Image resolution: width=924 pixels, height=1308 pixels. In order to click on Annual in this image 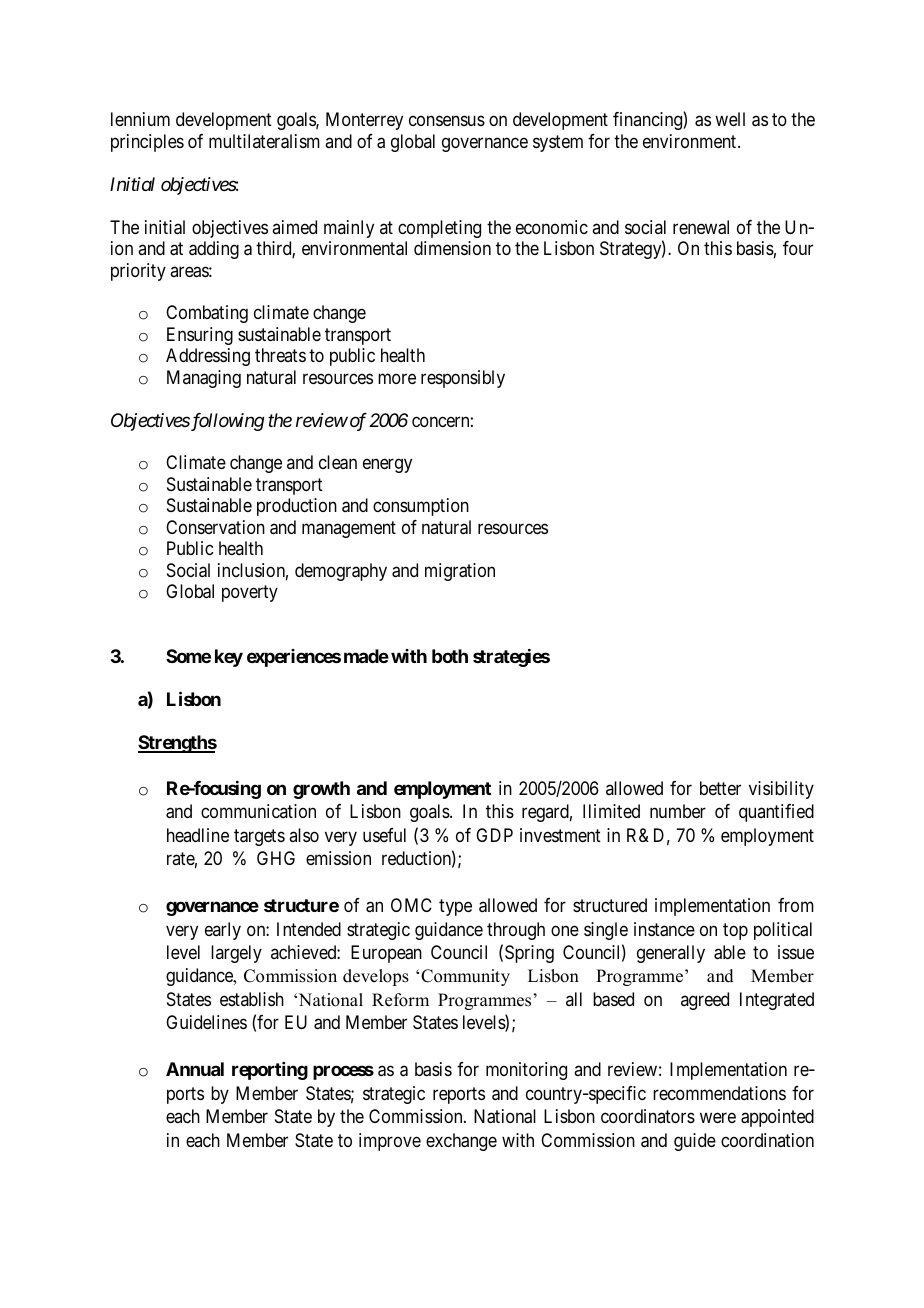, I will do `click(195, 1069)`.
